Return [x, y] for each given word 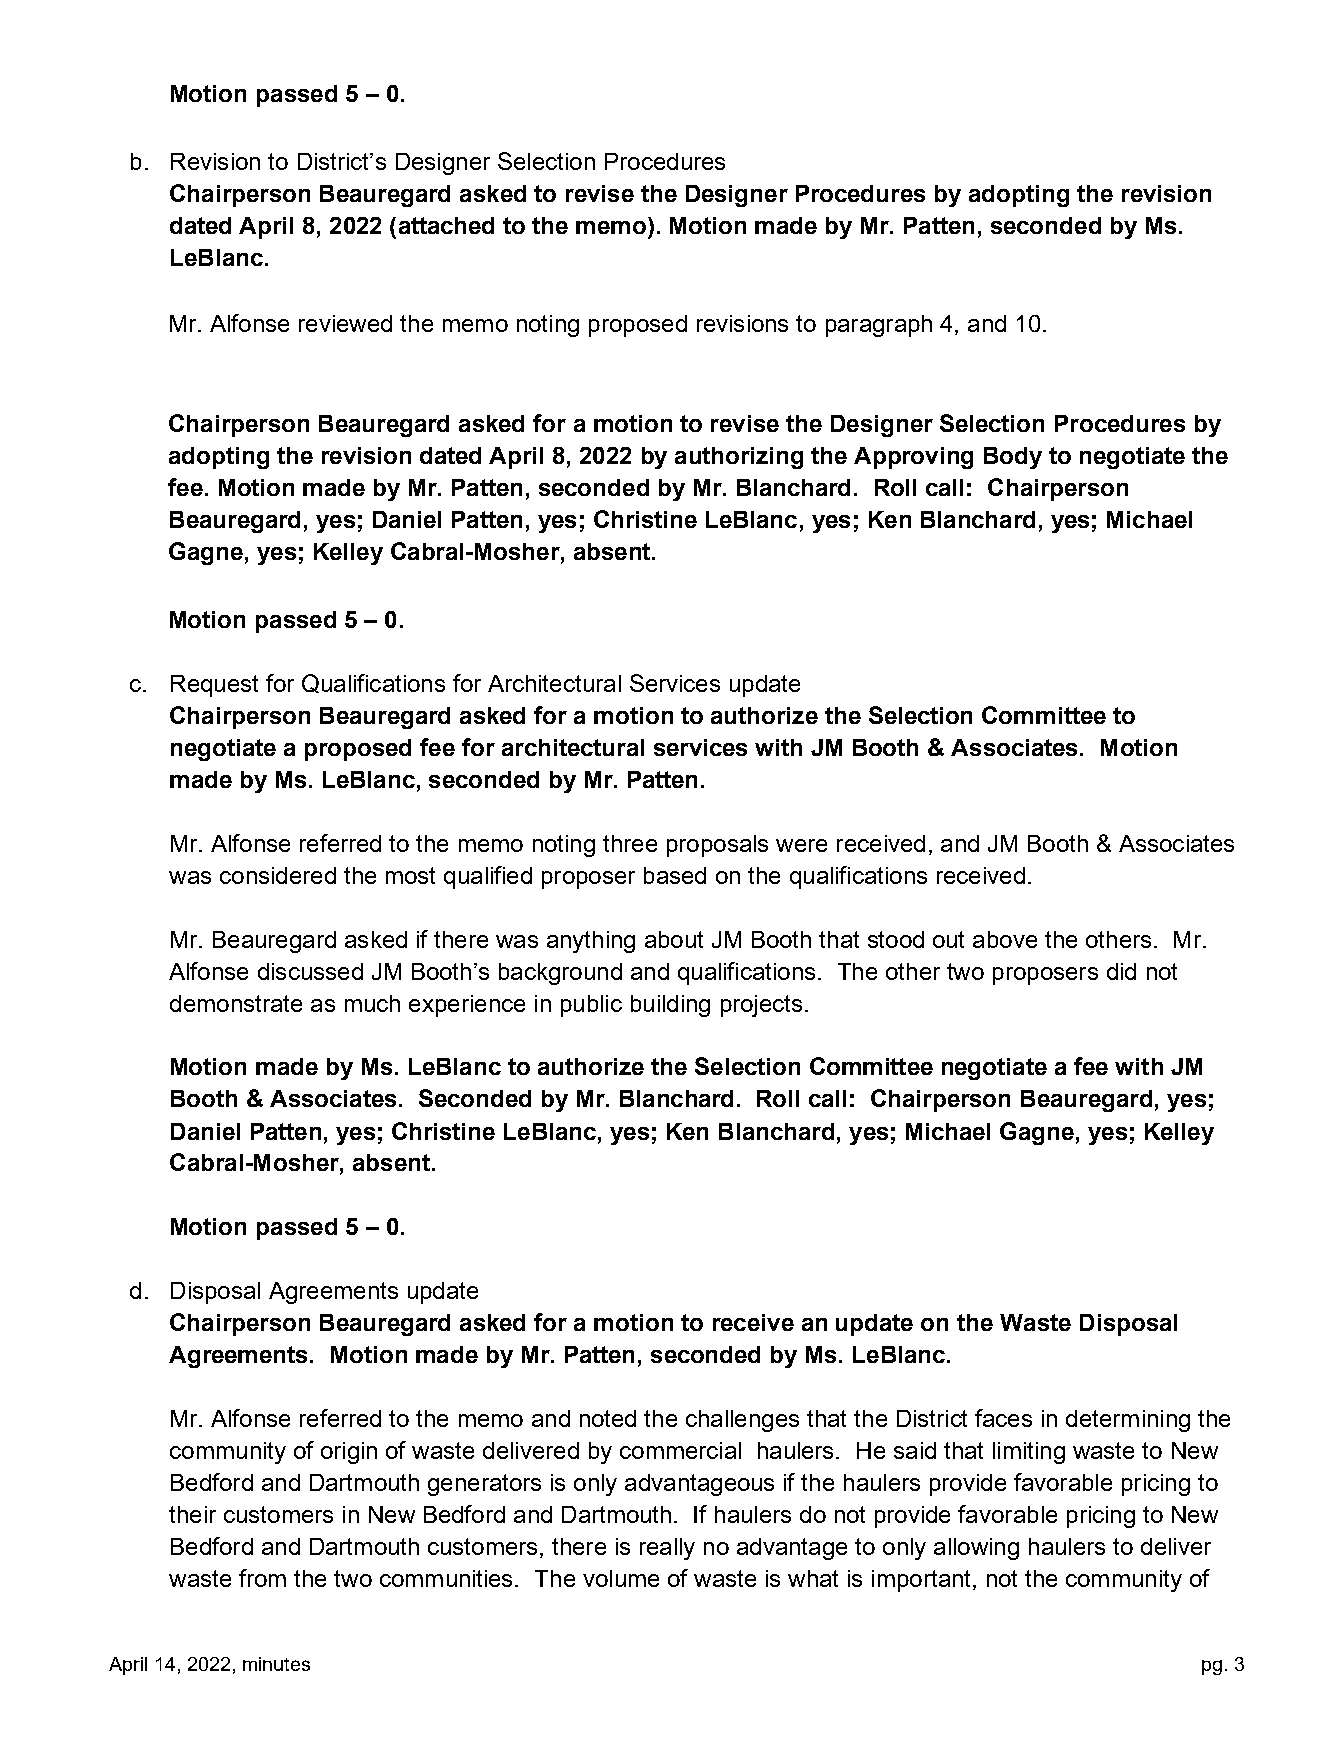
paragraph [879, 326]
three [630, 843]
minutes [276, 1664]
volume [621, 1578]
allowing [976, 1549]
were [801, 845]
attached [446, 225]
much [372, 1003]
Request [214, 686]
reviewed [345, 323]
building [670, 1006]
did [1121, 971]
